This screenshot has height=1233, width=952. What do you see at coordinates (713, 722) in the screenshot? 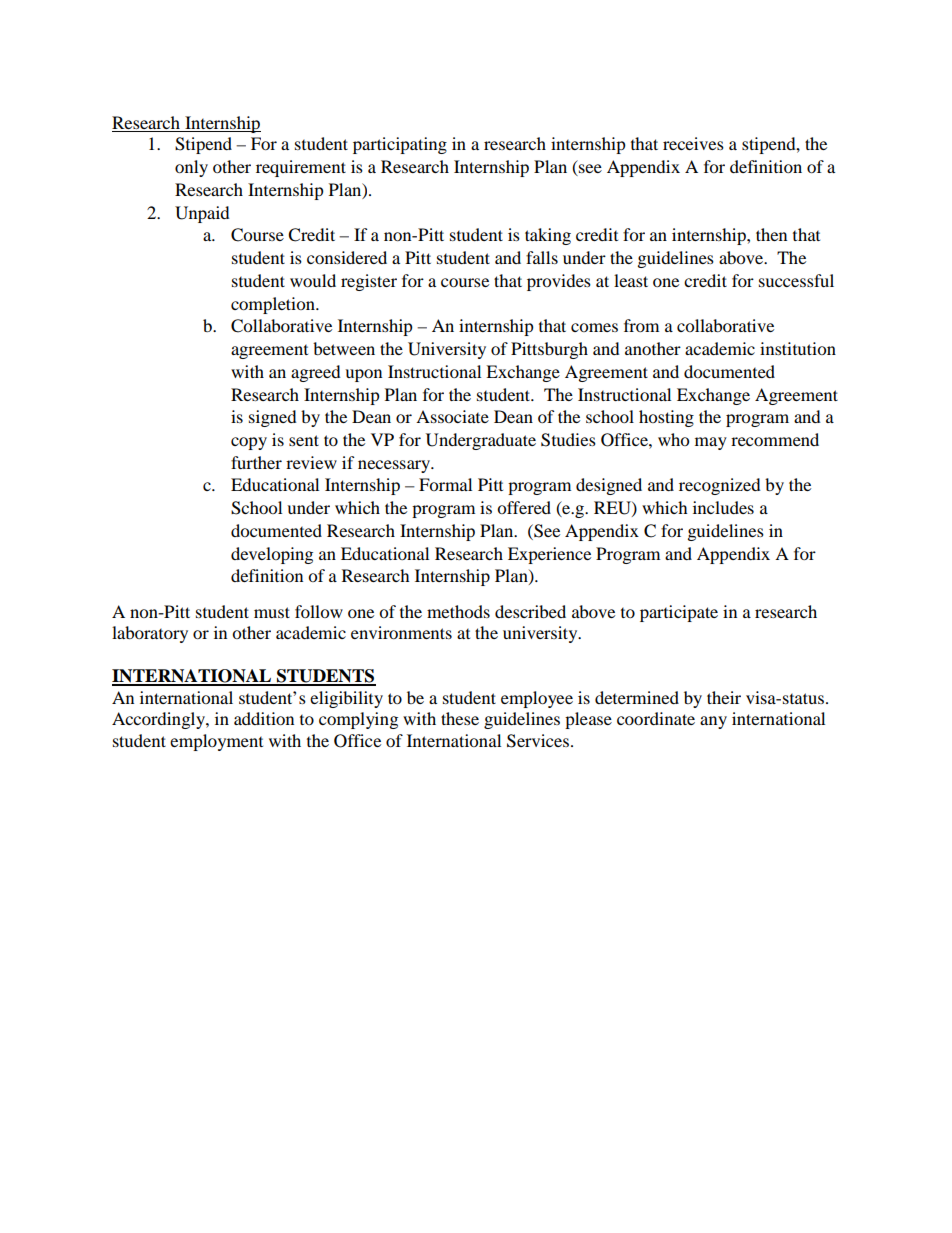
I see `any` at bounding box center [713, 722].
